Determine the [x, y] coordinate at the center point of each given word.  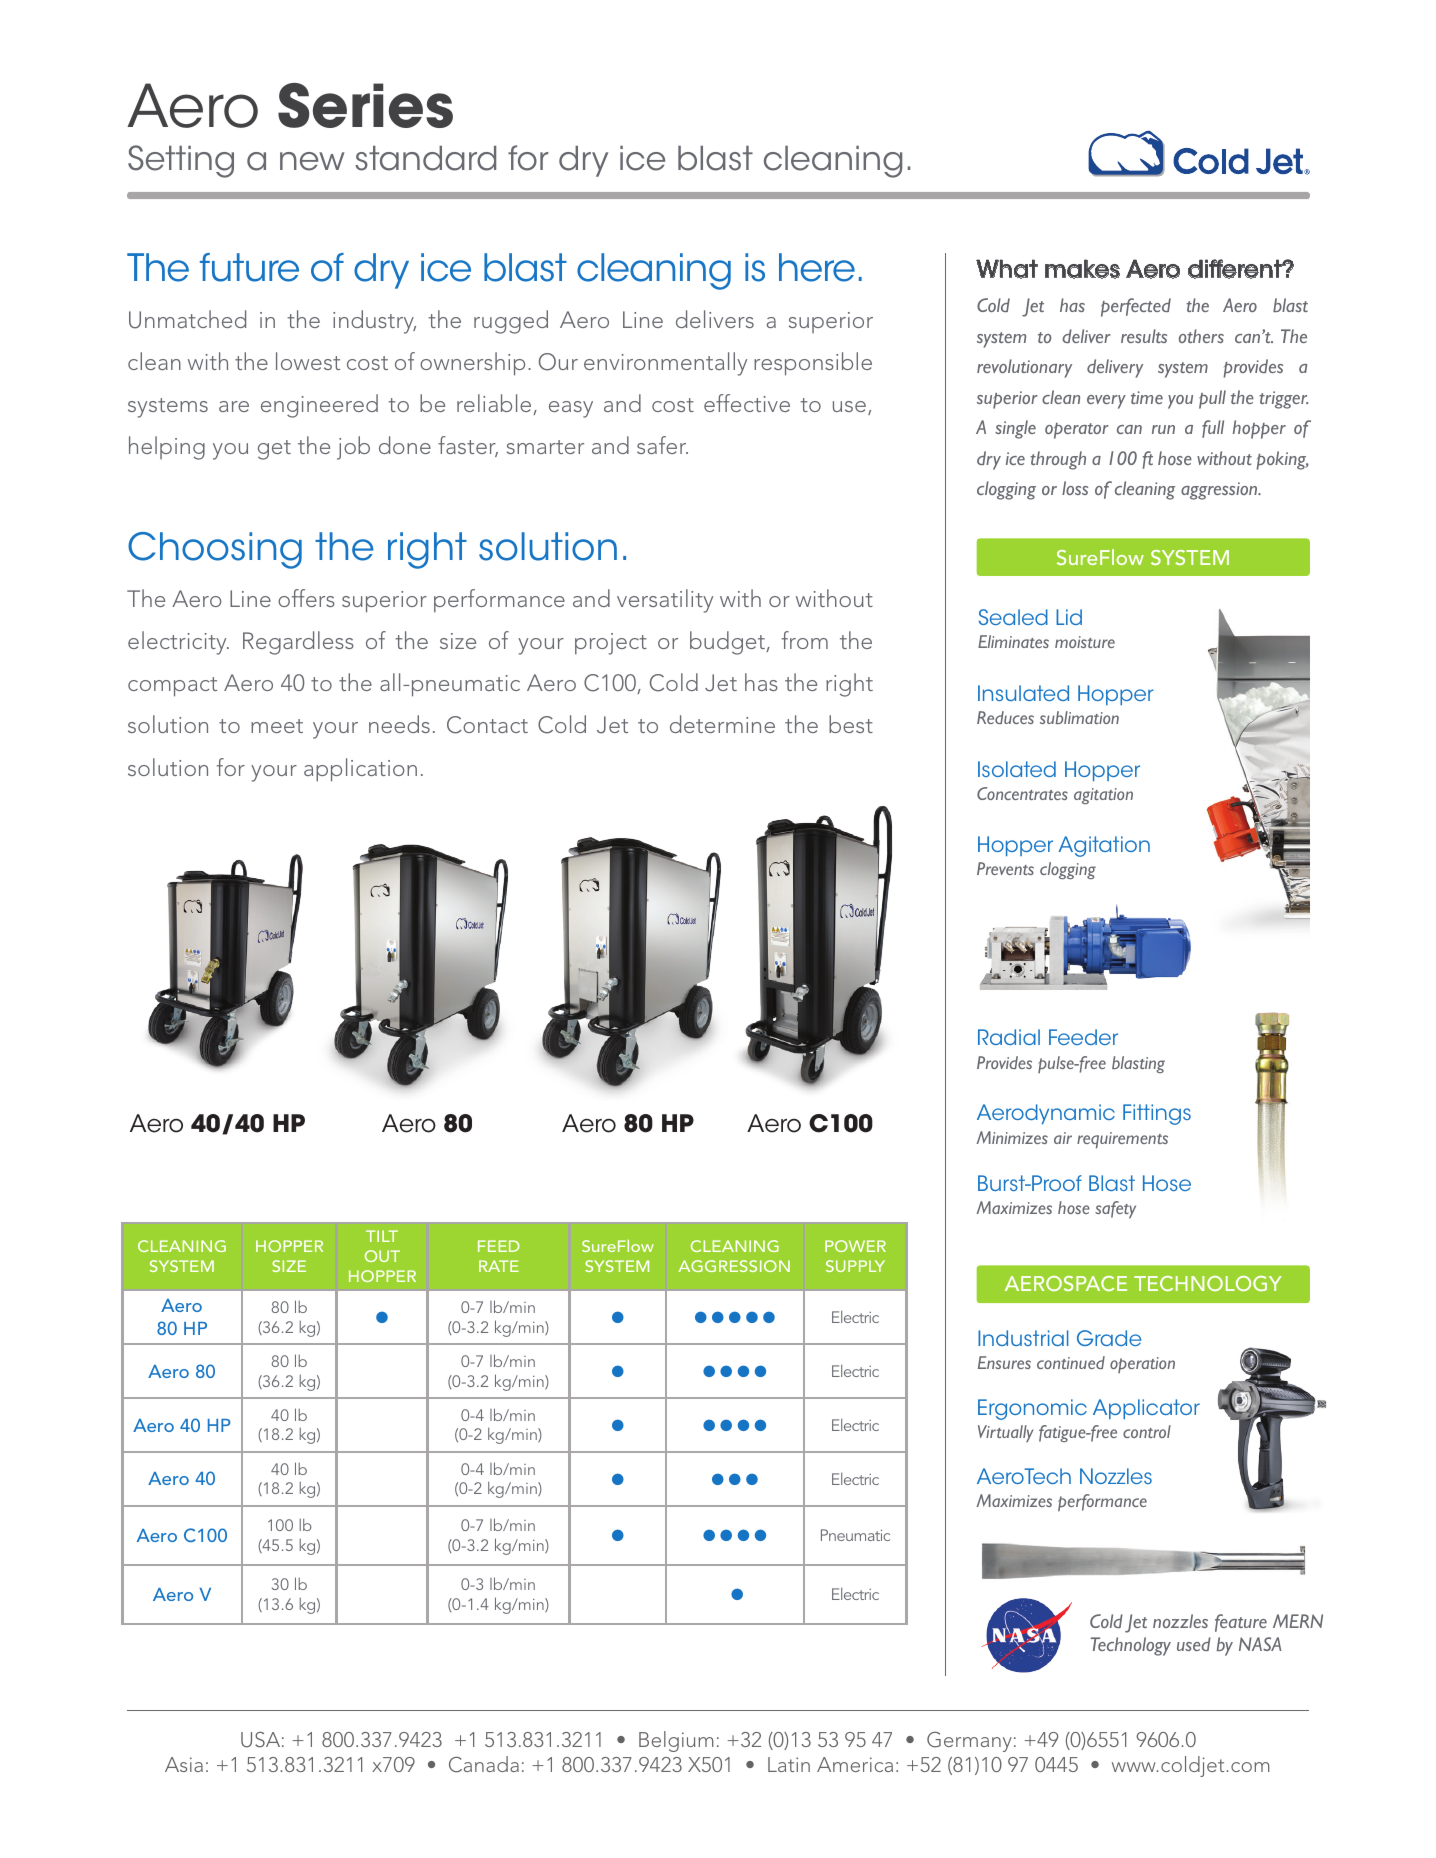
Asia [184, 1764]
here [817, 267]
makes [1082, 269]
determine [722, 724]
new [312, 161]
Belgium [676, 1741]
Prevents [1005, 868]
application [360, 770]
